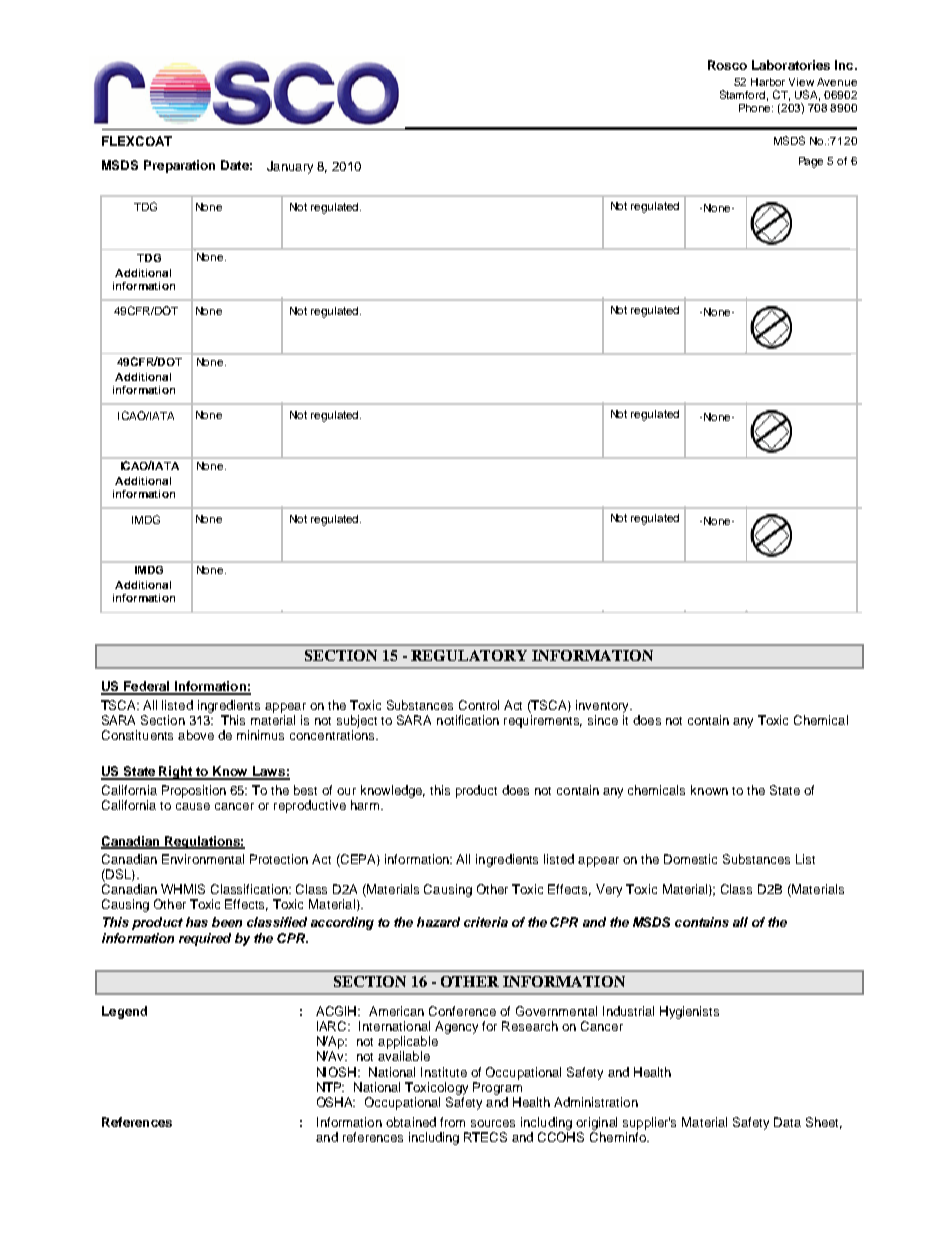 Image resolution: width=952 pixels, height=1233 pixels. I want to click on Page, so click(811, 162).
